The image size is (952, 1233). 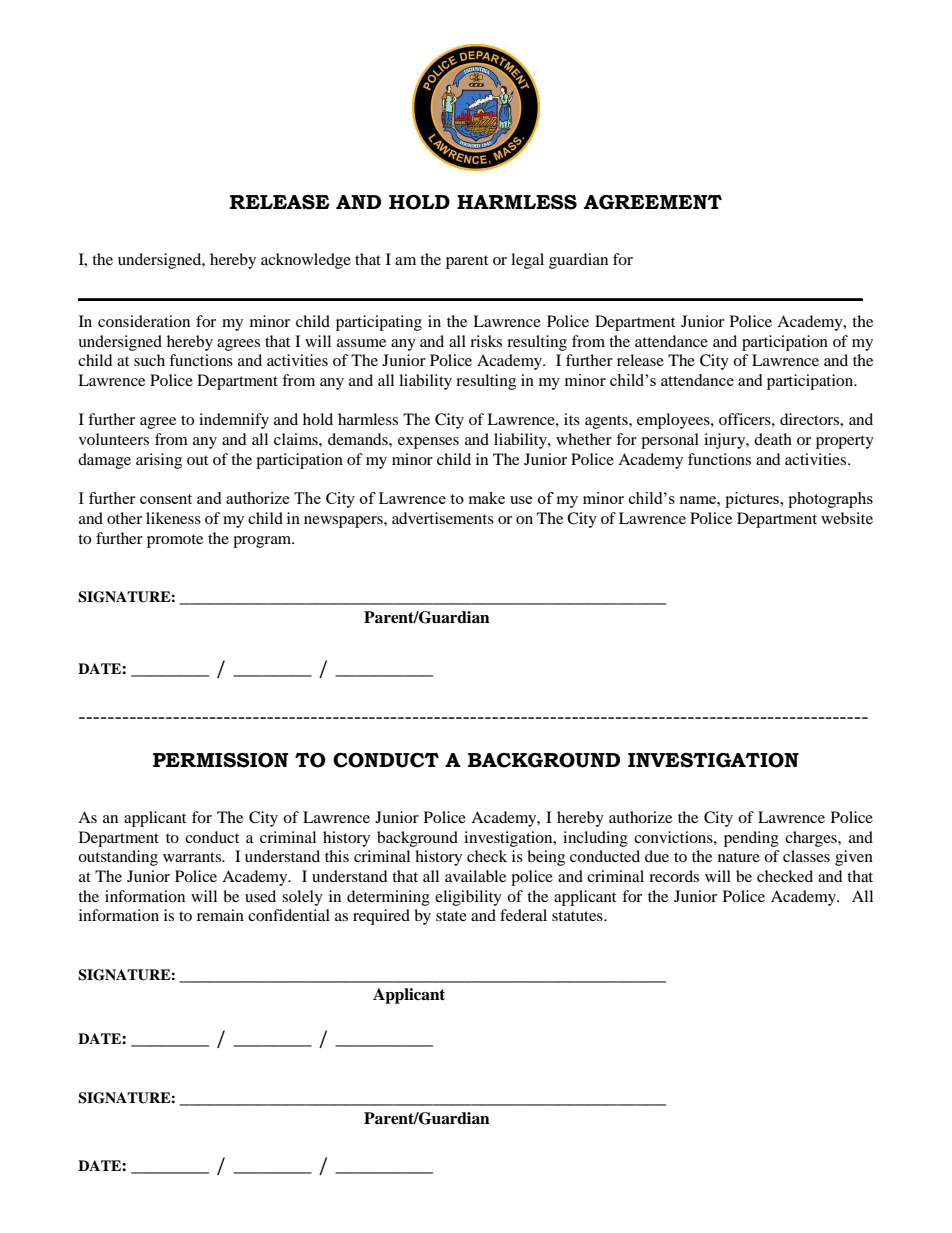 I want to click on promote, so click(x=175, y=541).
